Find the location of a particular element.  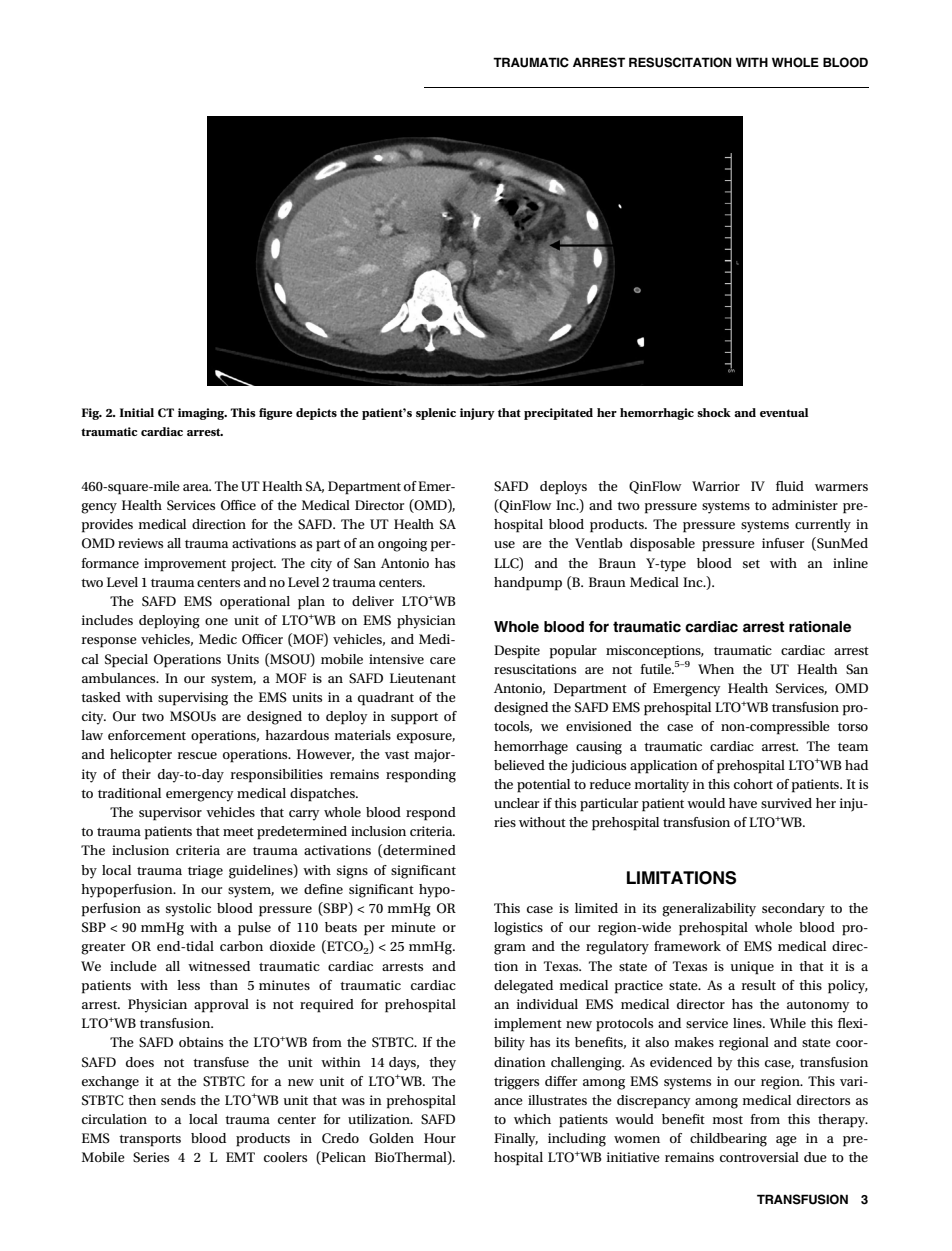

systolic is located at coordinates (188, 910).
